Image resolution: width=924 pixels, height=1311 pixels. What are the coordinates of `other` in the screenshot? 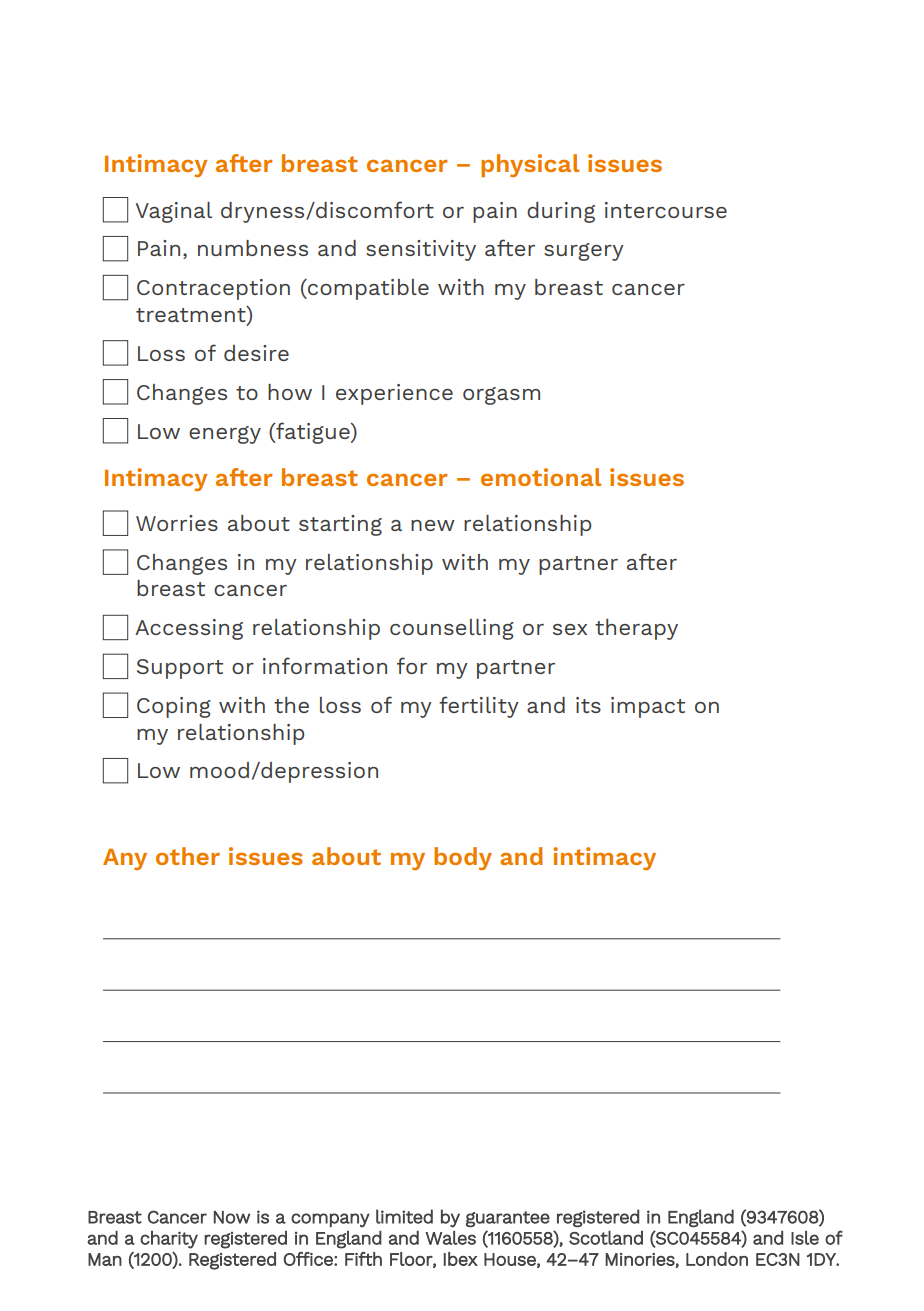 It's located at (188, 856).
